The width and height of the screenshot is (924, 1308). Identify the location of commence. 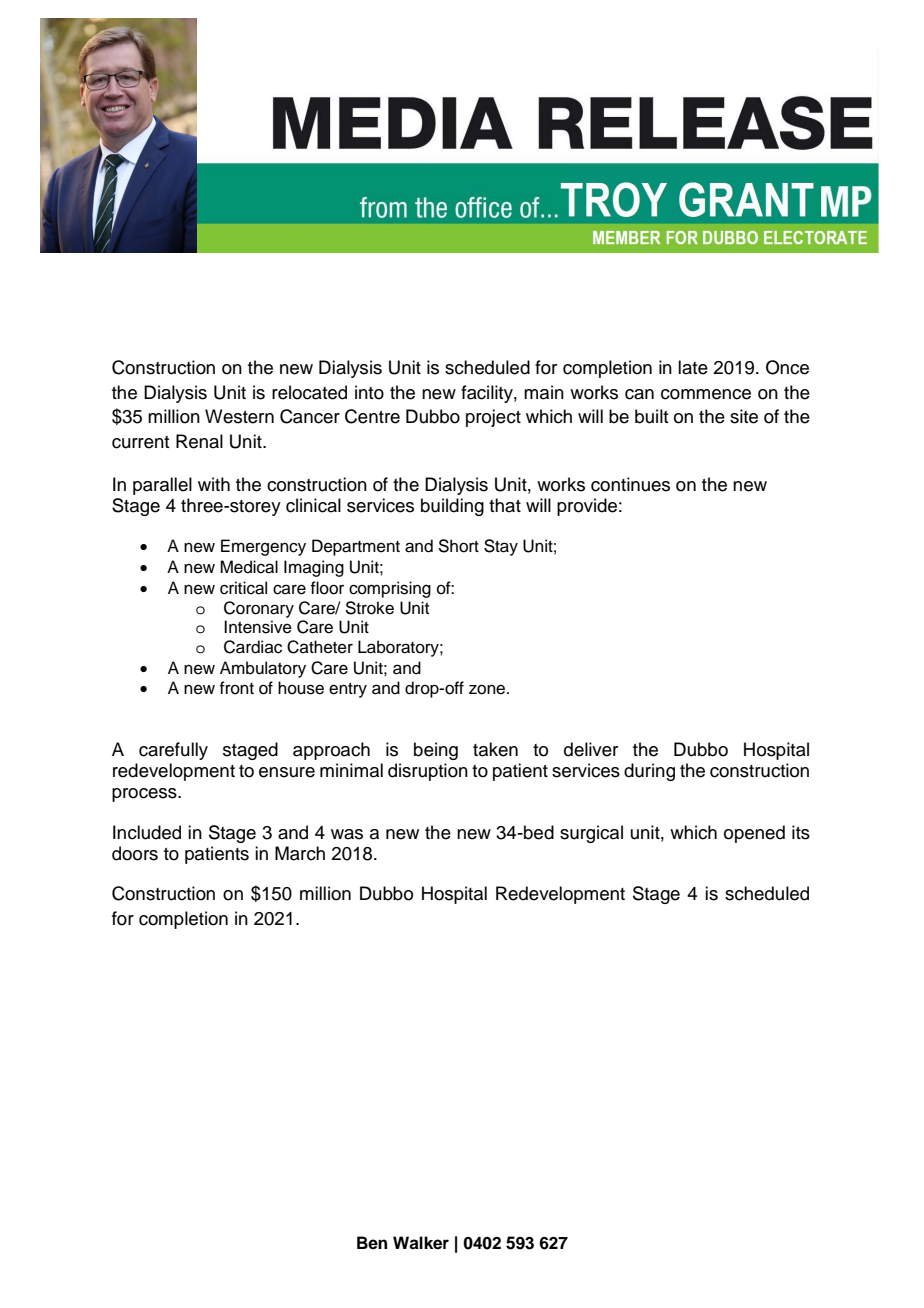
(706, 394).
